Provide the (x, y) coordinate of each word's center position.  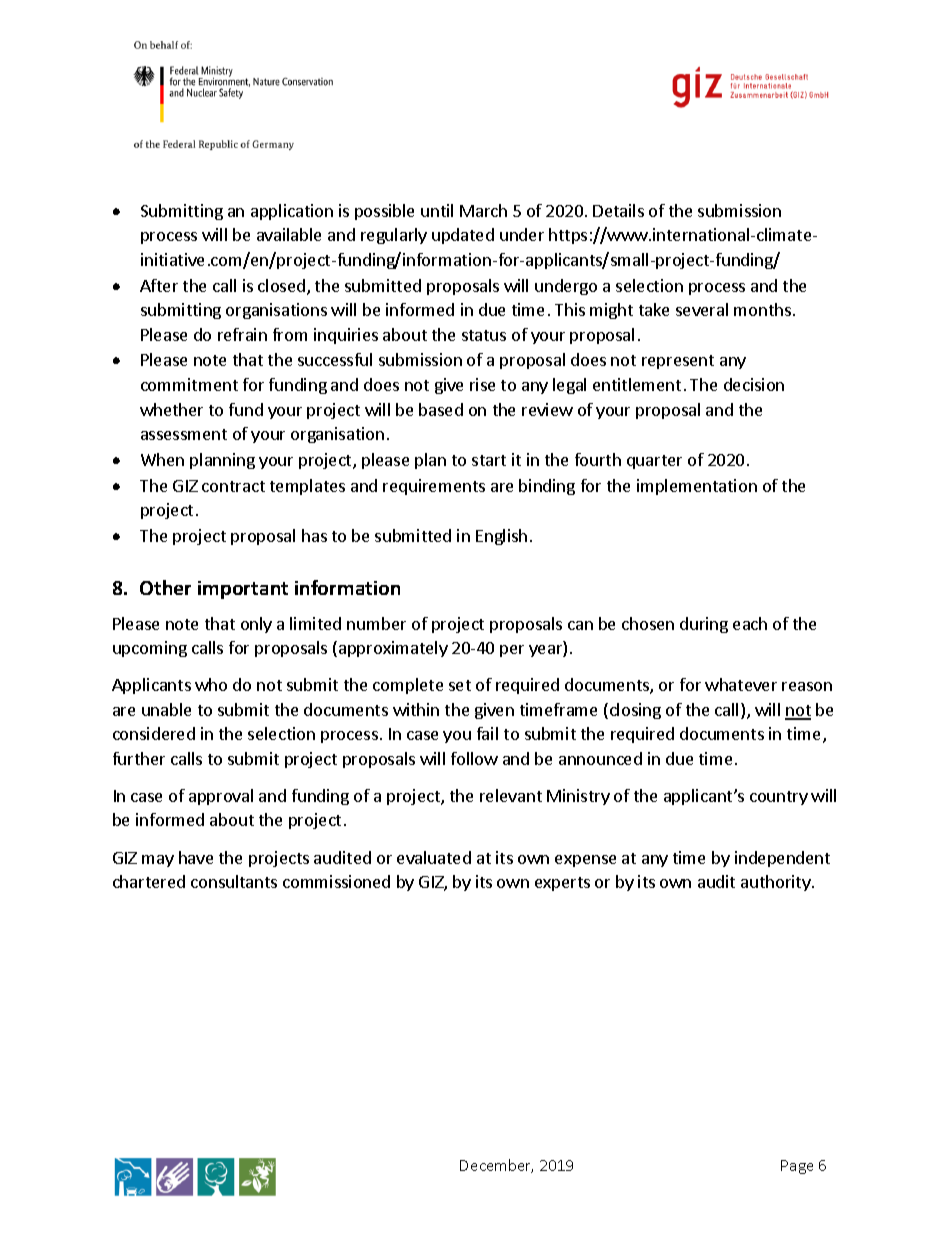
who (211, 684)
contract (233, 486)
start (489, 460)
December (496, 1166)
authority (777, 883)
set (460, 685)
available (289, 234)
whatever (741, 684)
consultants (234, 881)
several (702, 309)
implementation (697, 487)
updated (463, 236)
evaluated (434, 857)
